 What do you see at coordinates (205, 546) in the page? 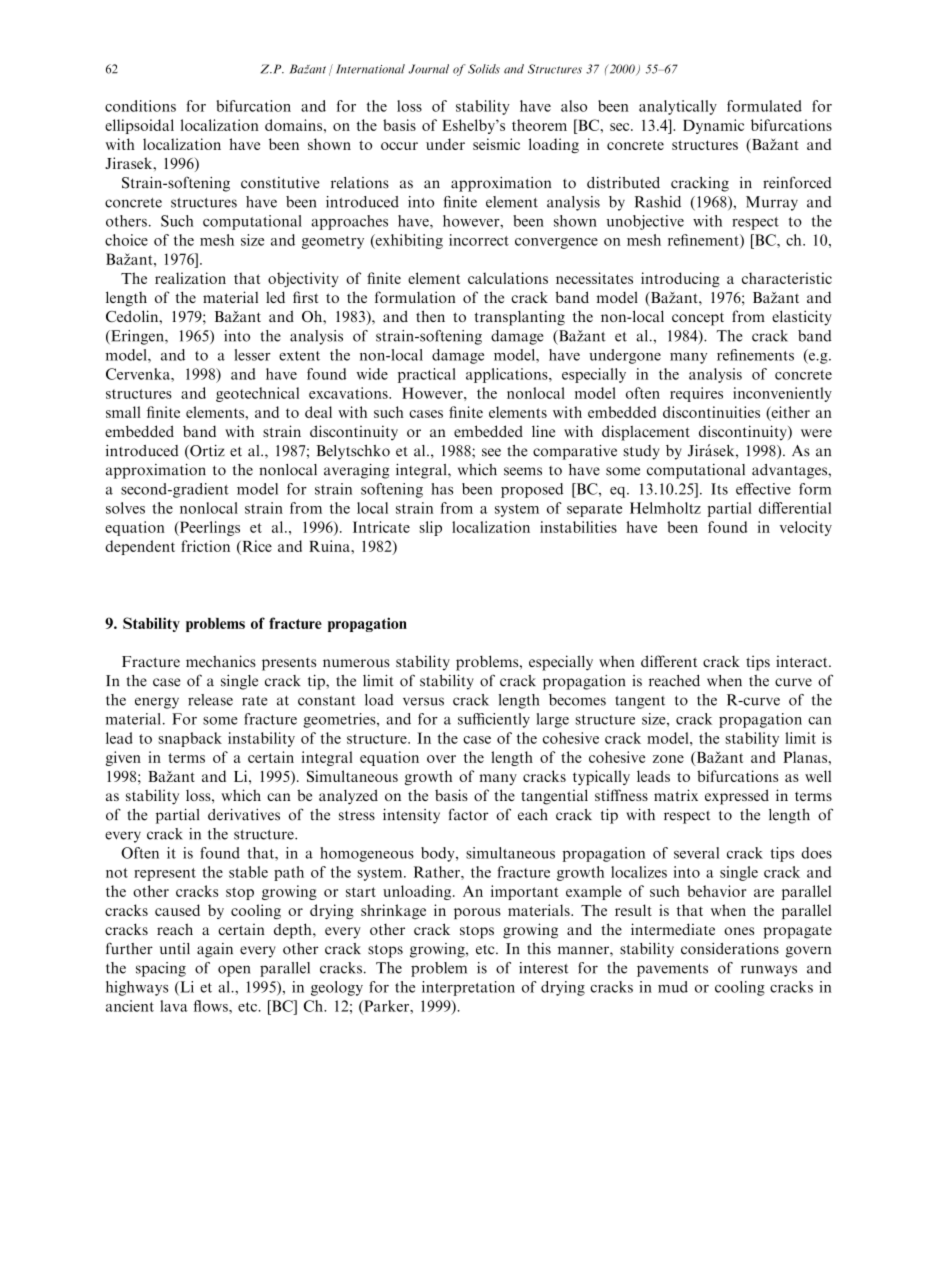
I see `friction` at bounding box center [205, 546].
